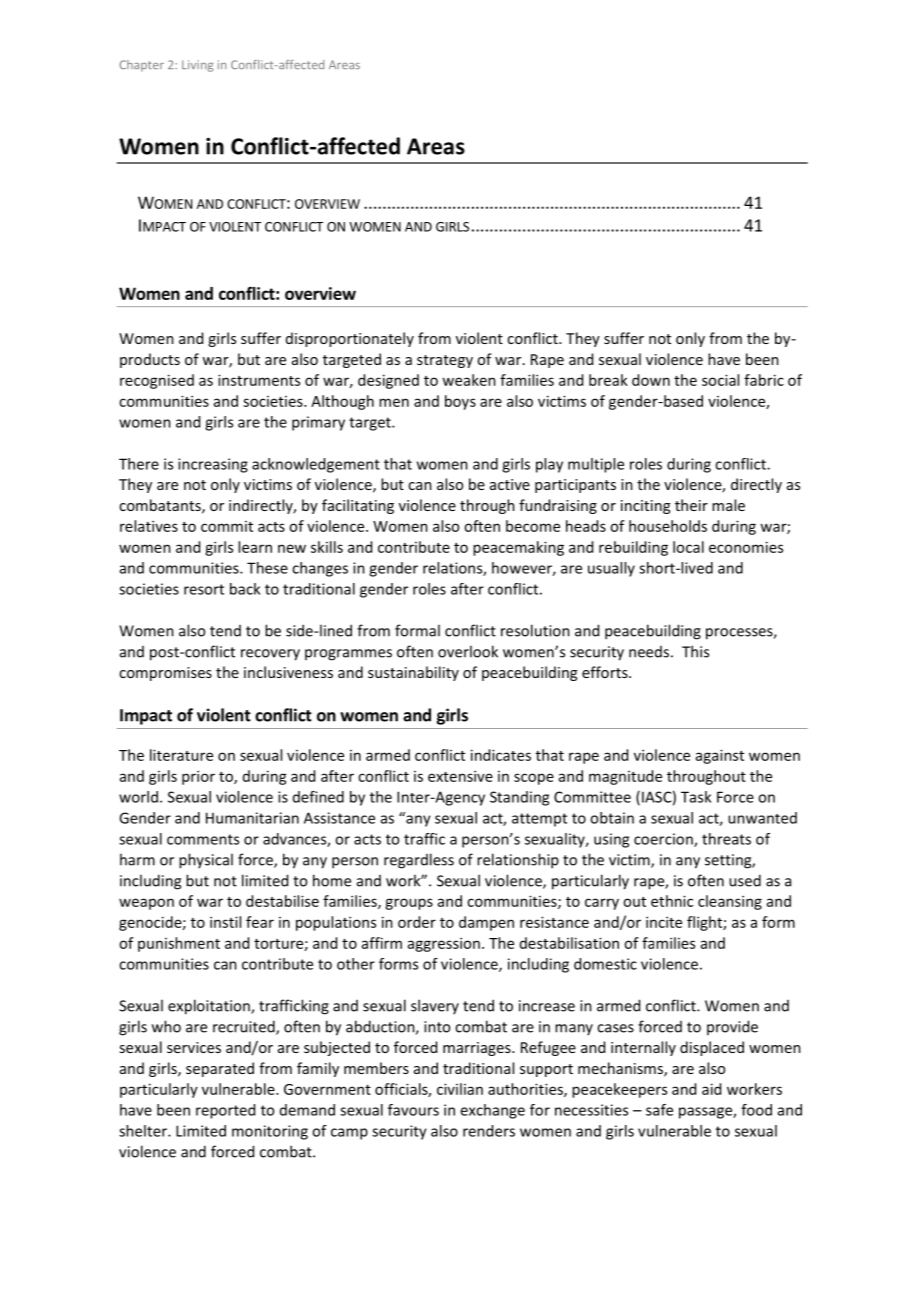 The image size is (924, 1308). Describe the element at coordinates (197, 66) in the image. I see `Living` at that location.
